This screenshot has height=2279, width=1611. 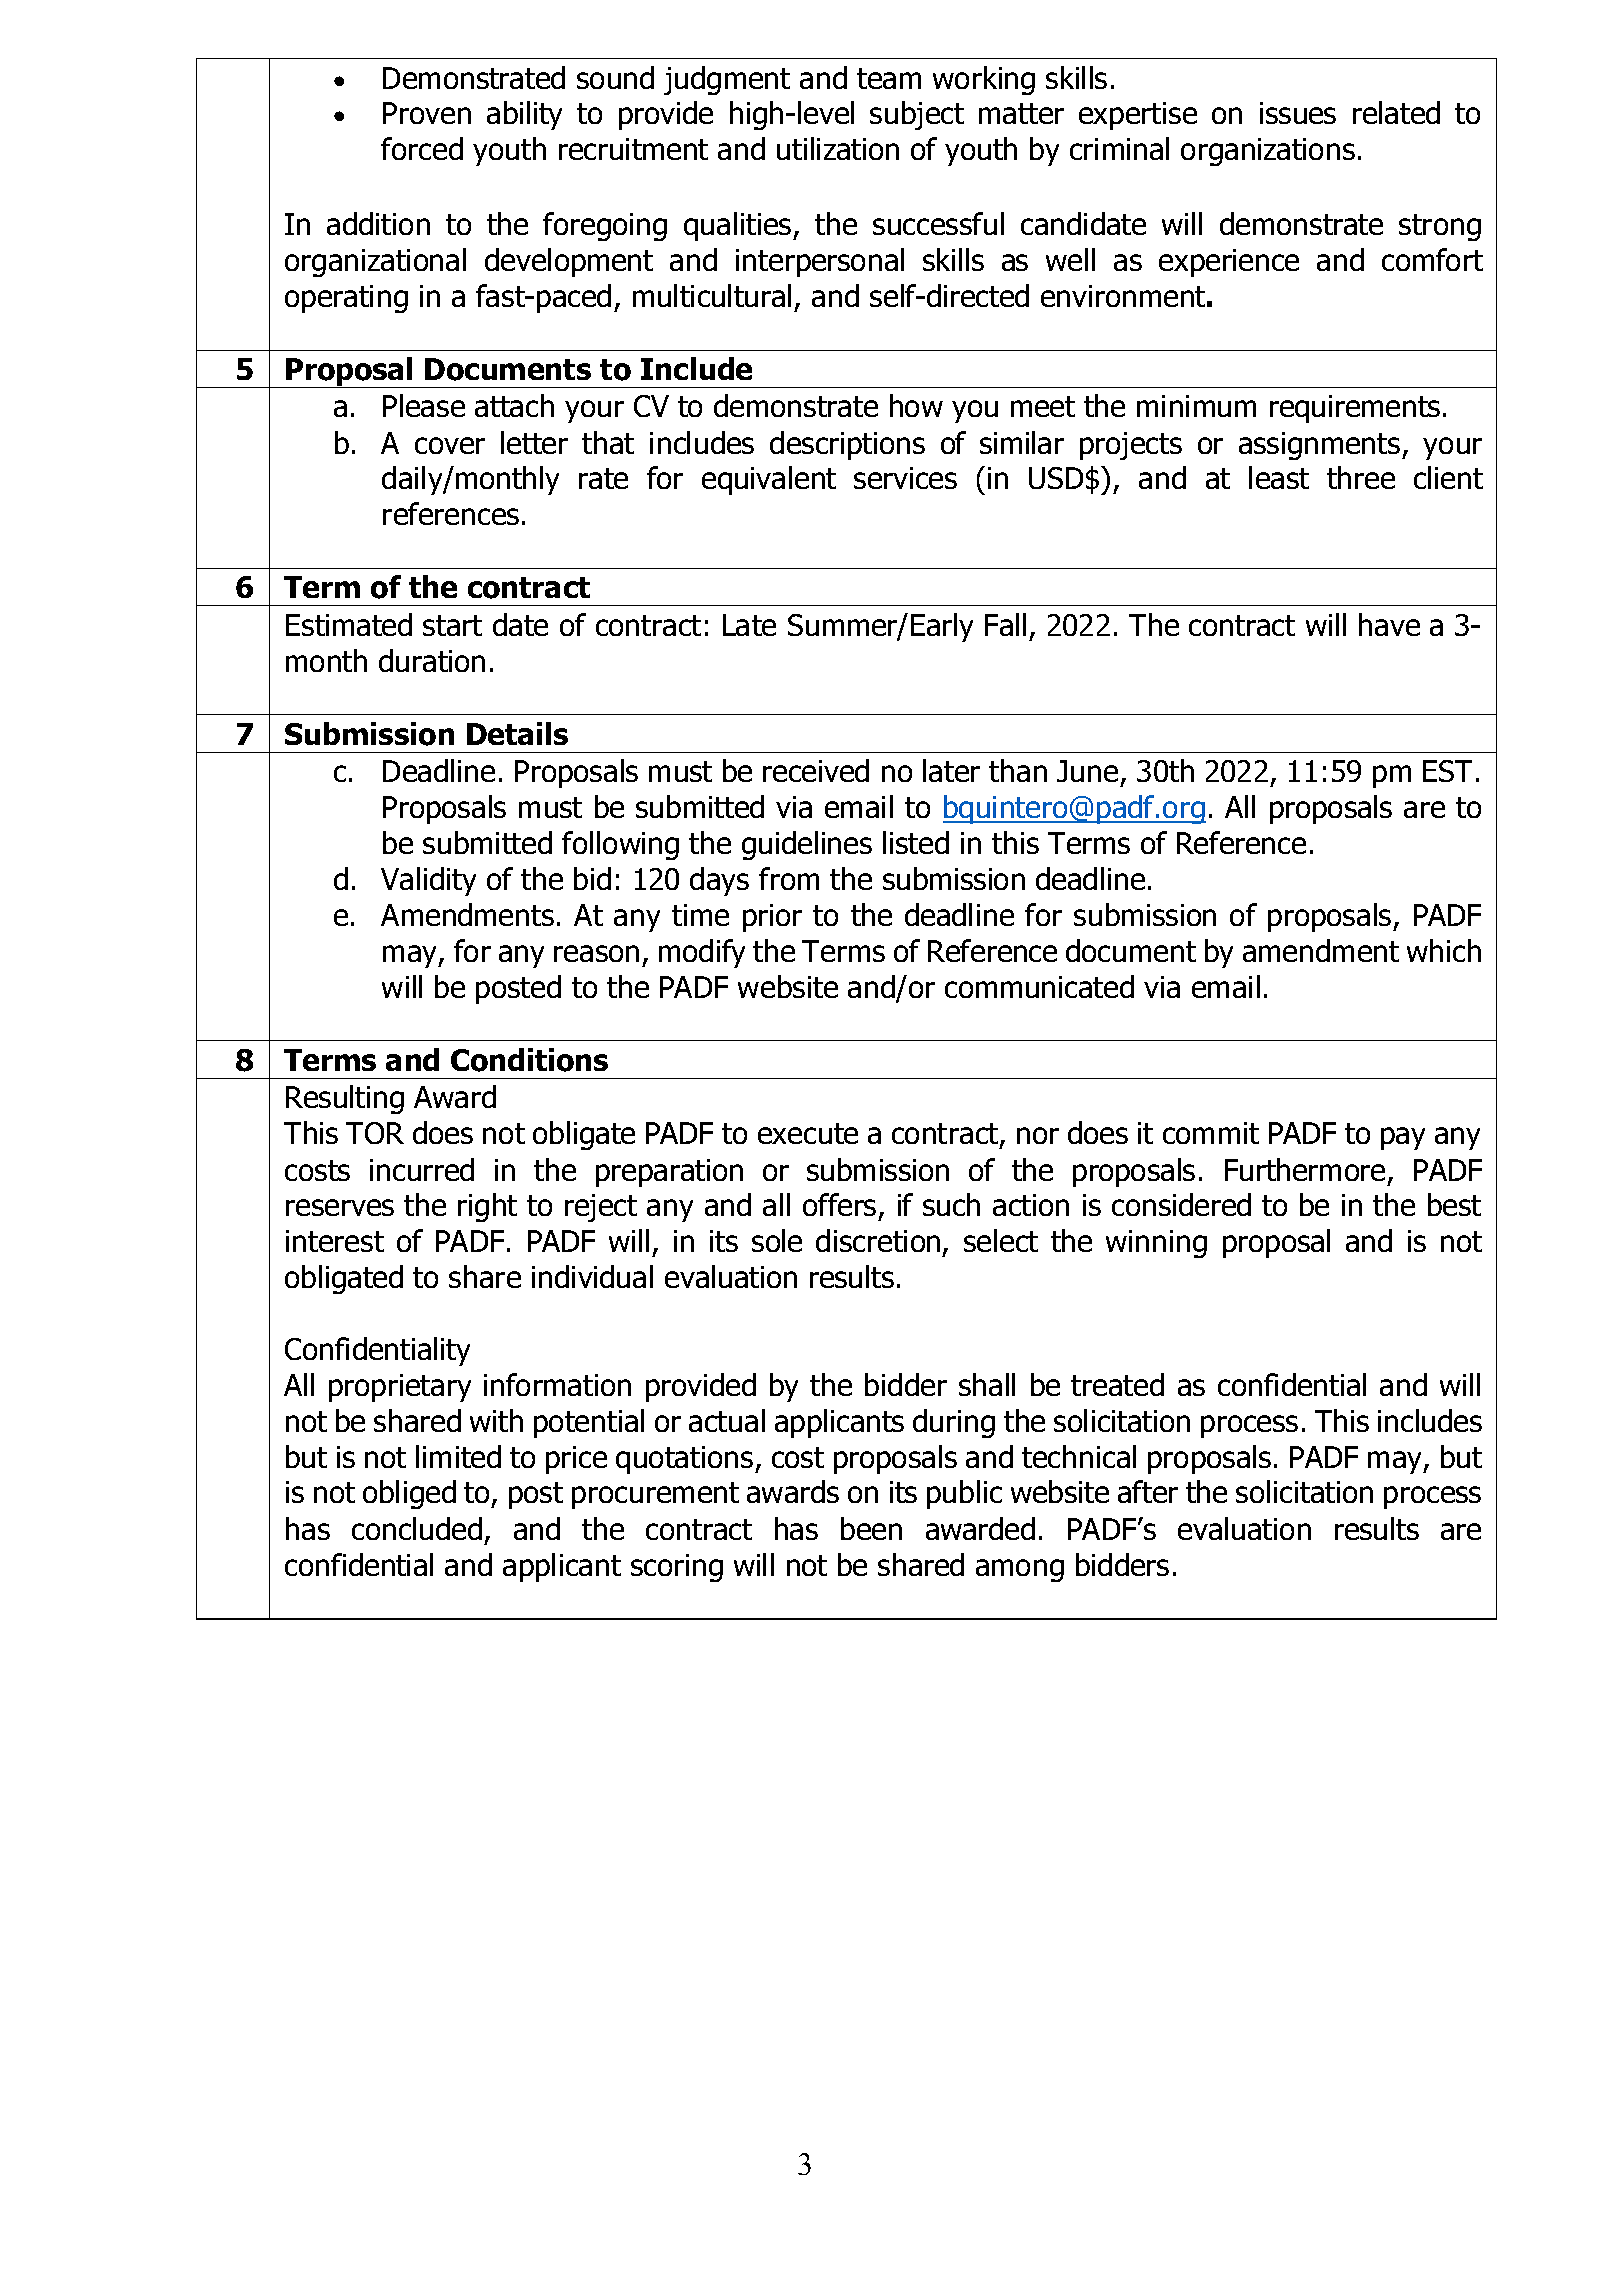 What do you see at coordinates (1444, 950) in the screenshot?
I see `which` at bounding box center [1444, 950].
